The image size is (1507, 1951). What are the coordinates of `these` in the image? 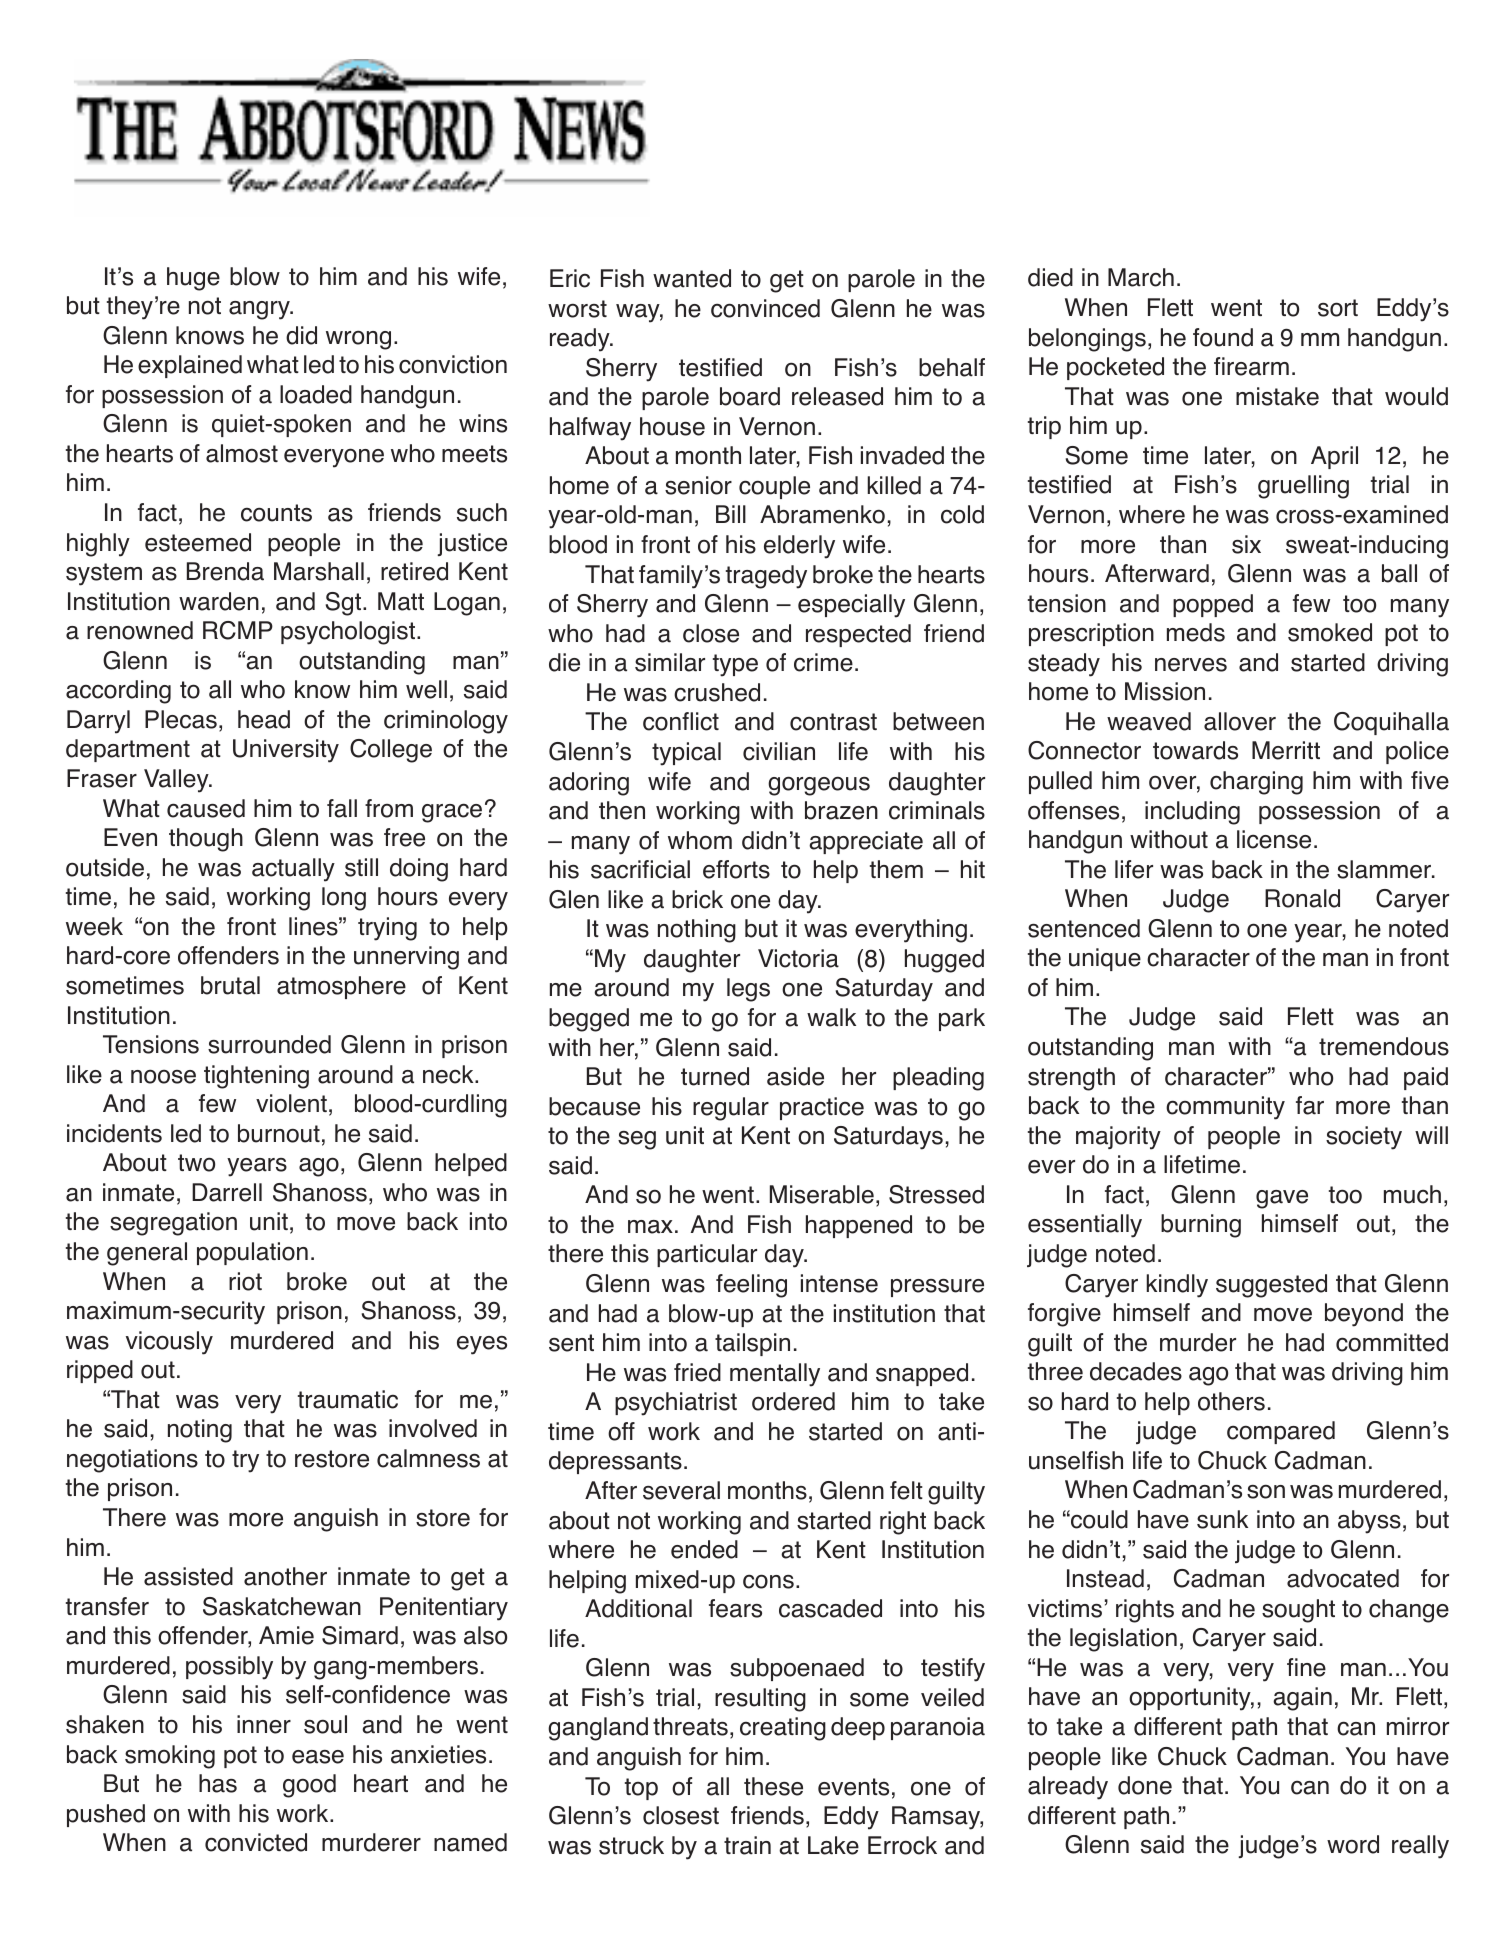 It's located at (773, 1786).
